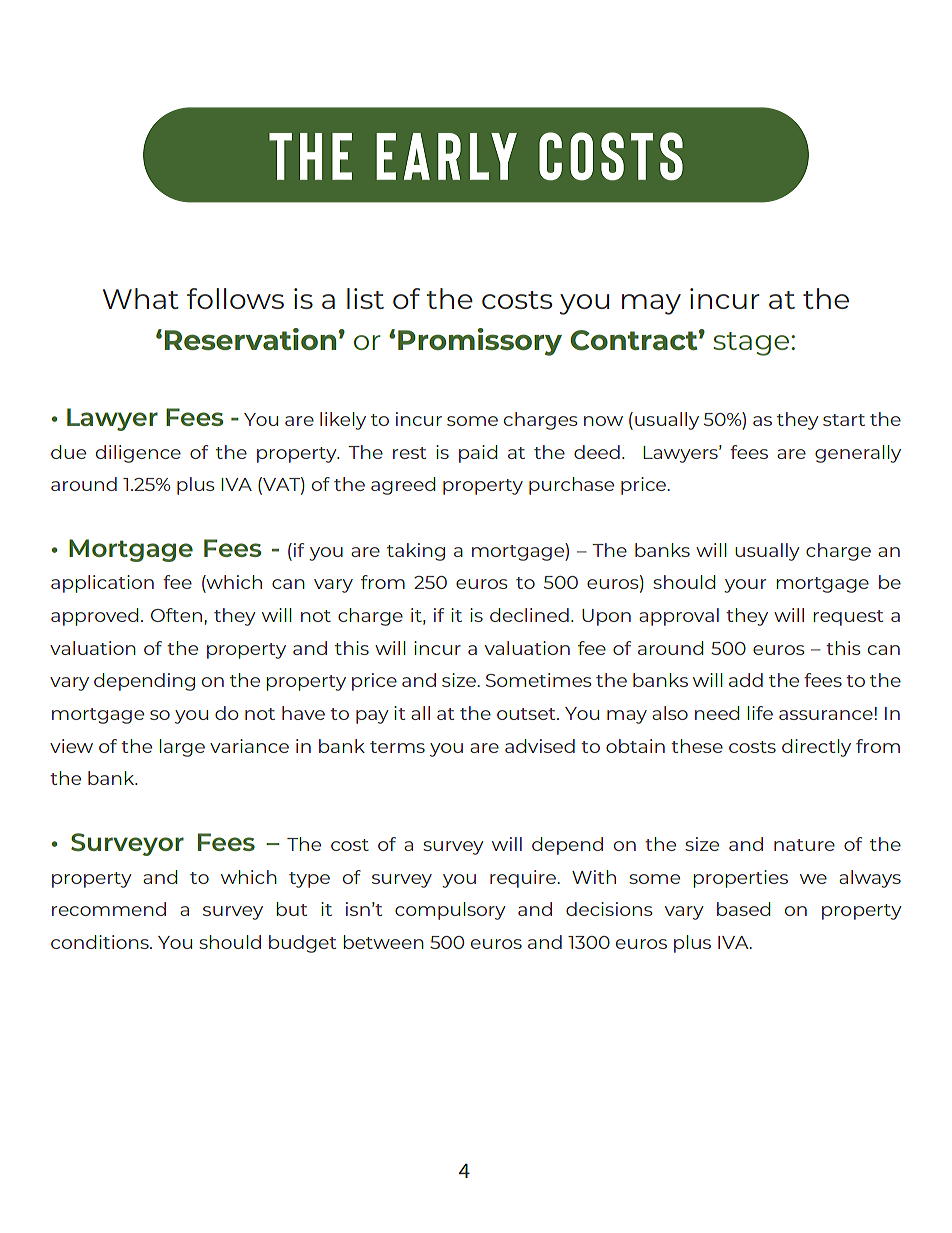 The width and height of the page is (952, 1233). What do you see at coordinates (138, 454) in the page?
I see `diligence` at bounding box center [138, 454].
